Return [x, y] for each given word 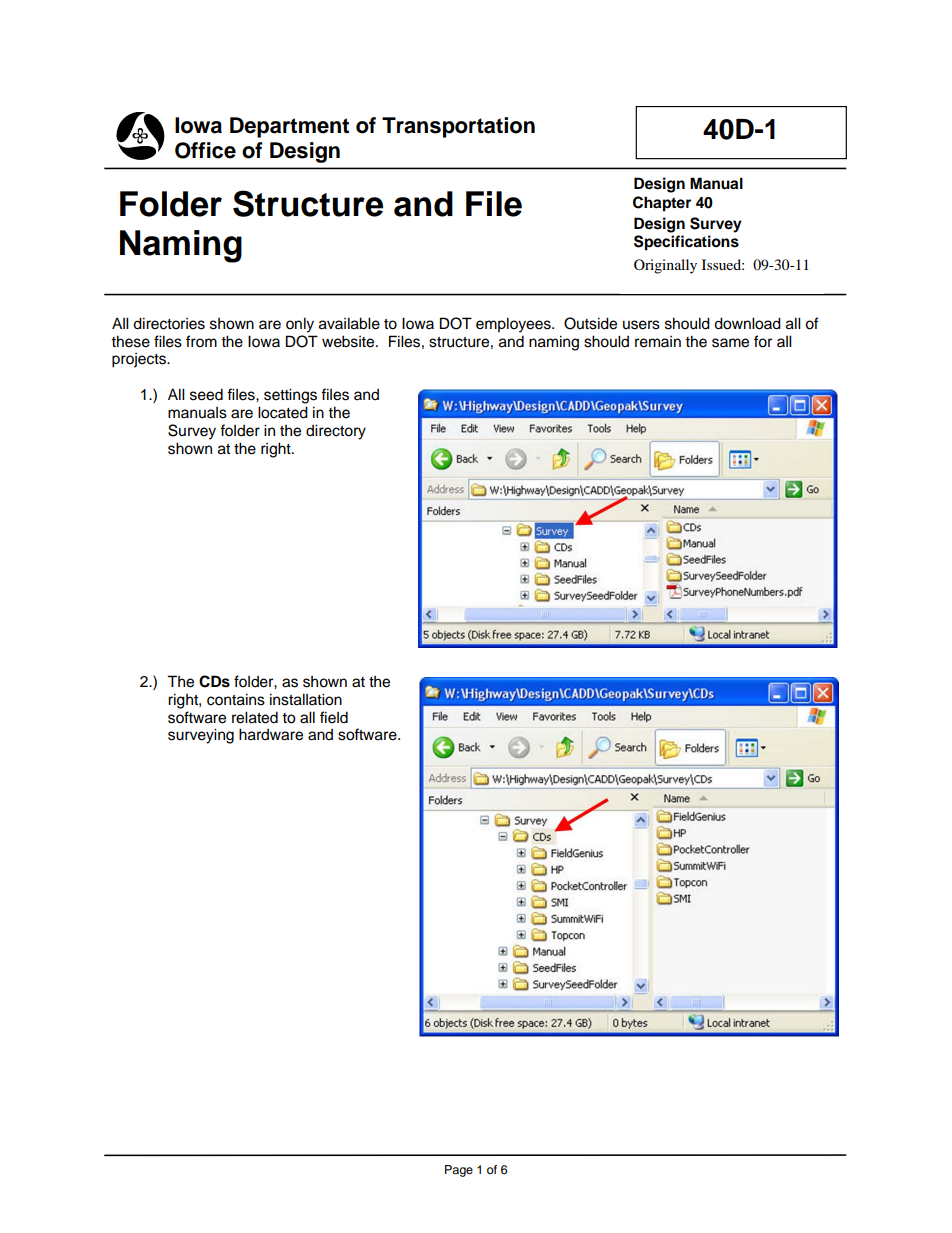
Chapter [662, 204]
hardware [271, 734]
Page [459, 1171]
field [334, 717]
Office [205, 150]
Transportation [458, 127]
